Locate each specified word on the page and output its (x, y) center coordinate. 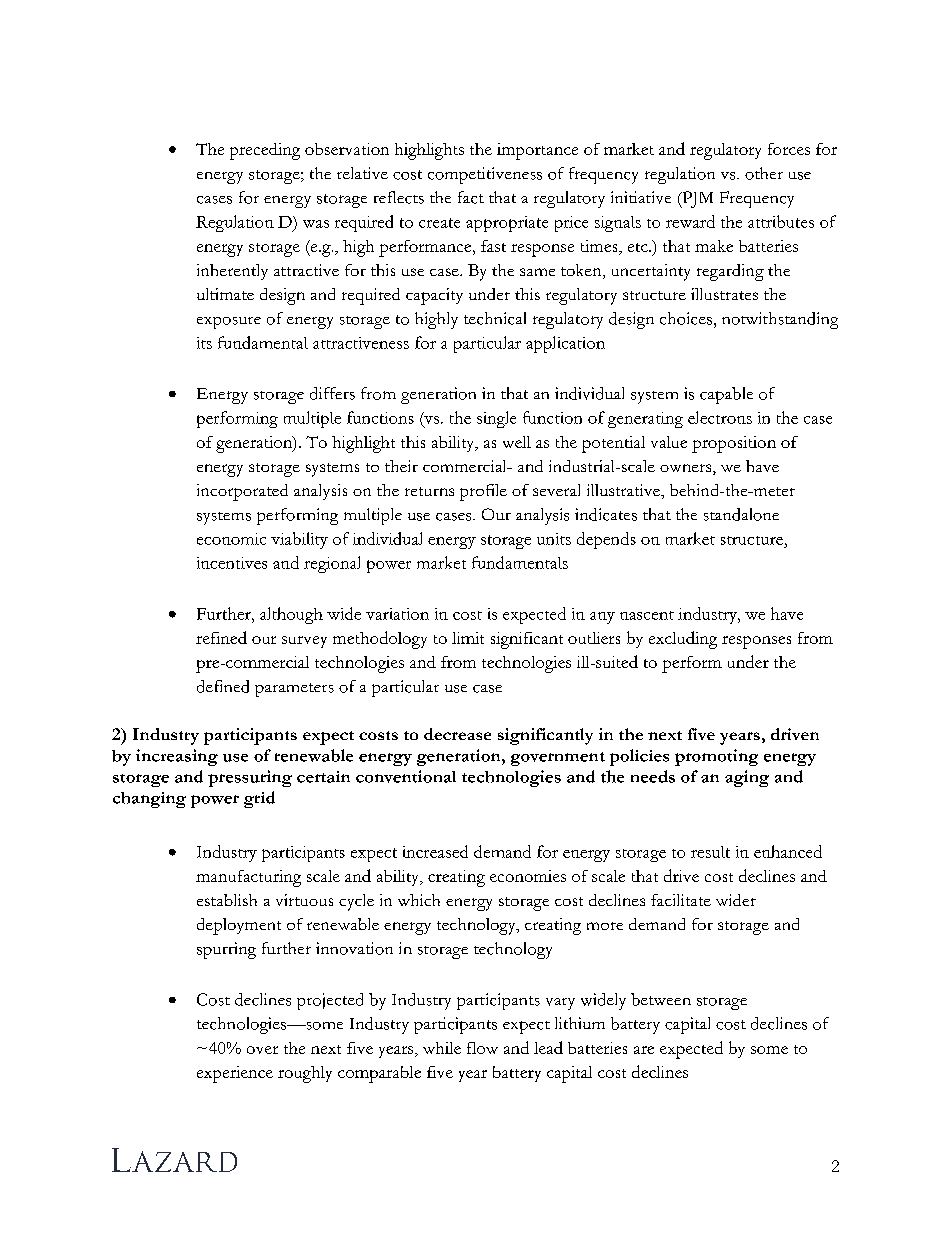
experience (235, 1074)
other (764, 173)
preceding (265, 151)
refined (221, 637)
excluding (683, 640)
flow (482, 1048)
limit (468, 638)
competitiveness (485, 175)
